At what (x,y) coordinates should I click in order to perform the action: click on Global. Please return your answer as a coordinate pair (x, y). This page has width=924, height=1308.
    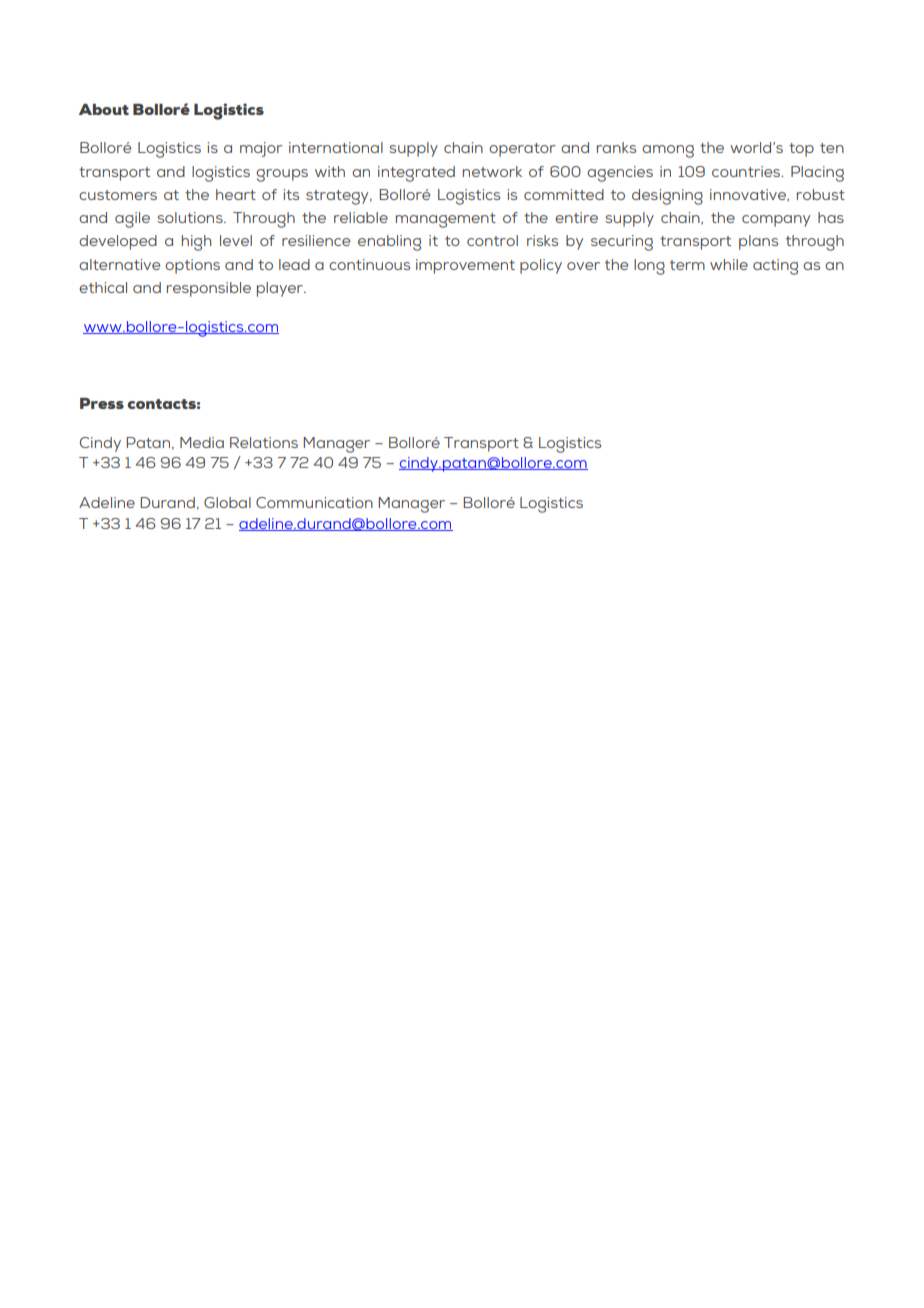
    Looking at the image, I should click on (227, 502).
